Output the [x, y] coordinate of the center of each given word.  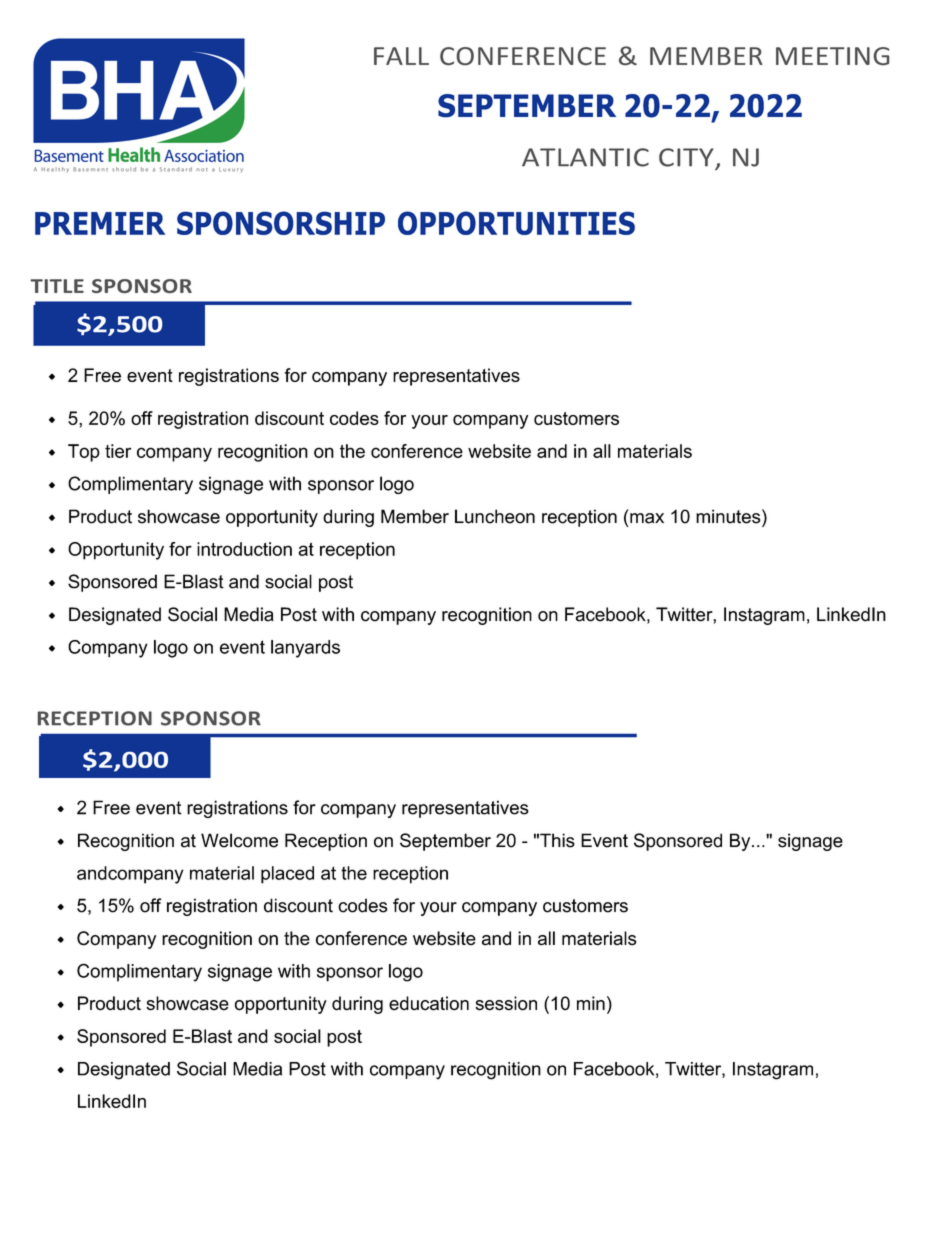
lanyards [305, 649]
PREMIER [100, 223]
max [647, 518]
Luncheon [495, 516]
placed [287, 875]
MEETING [832, 56]
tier [118, 451]
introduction [244, 549]
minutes [729, 516]
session [506, 1003]
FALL [401, 56]
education [429, 1003]
